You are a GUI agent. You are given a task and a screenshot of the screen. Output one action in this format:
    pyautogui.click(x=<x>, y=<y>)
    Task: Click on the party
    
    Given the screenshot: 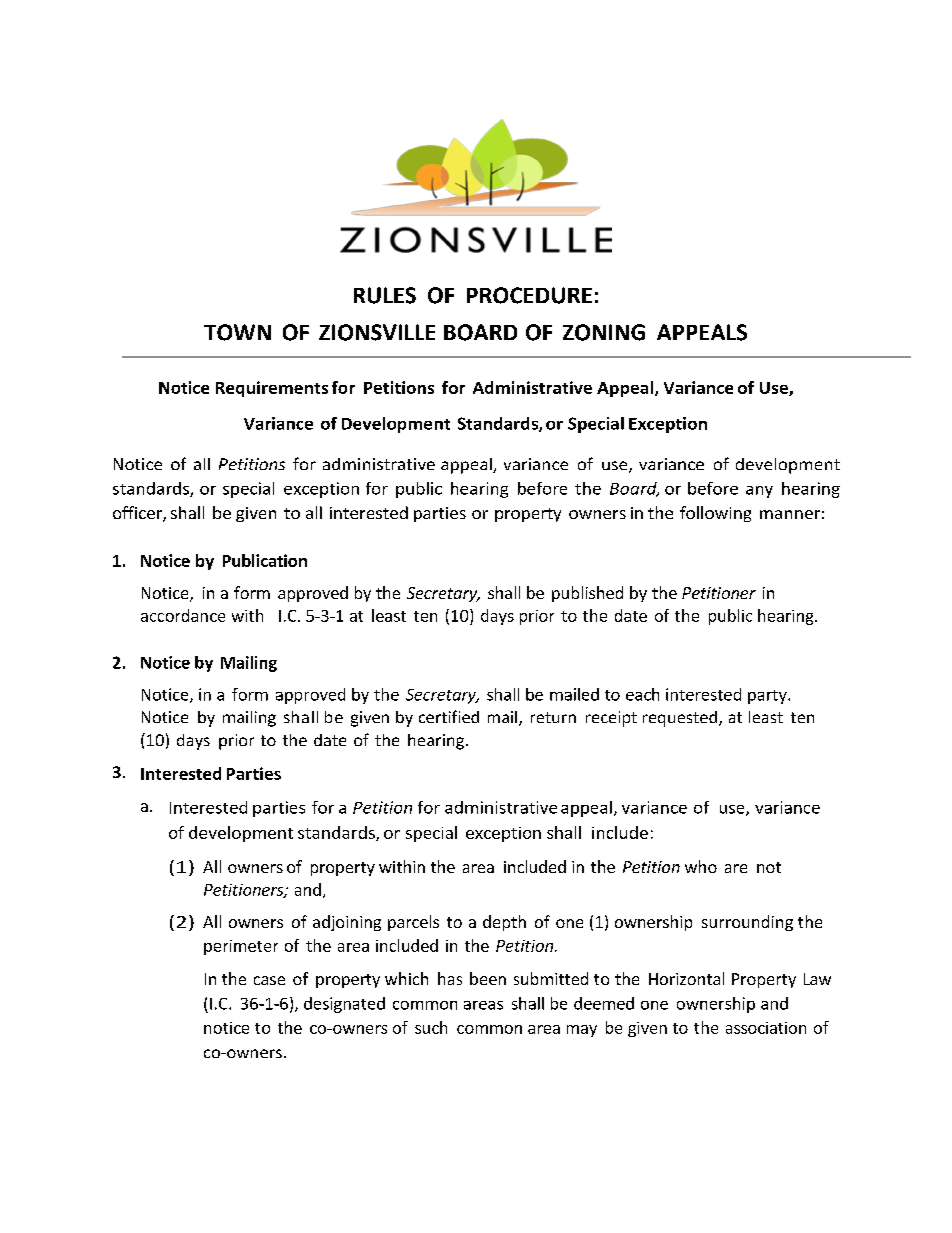 What is the action you would take?
    pyautogui.click(x=768, y=697)
